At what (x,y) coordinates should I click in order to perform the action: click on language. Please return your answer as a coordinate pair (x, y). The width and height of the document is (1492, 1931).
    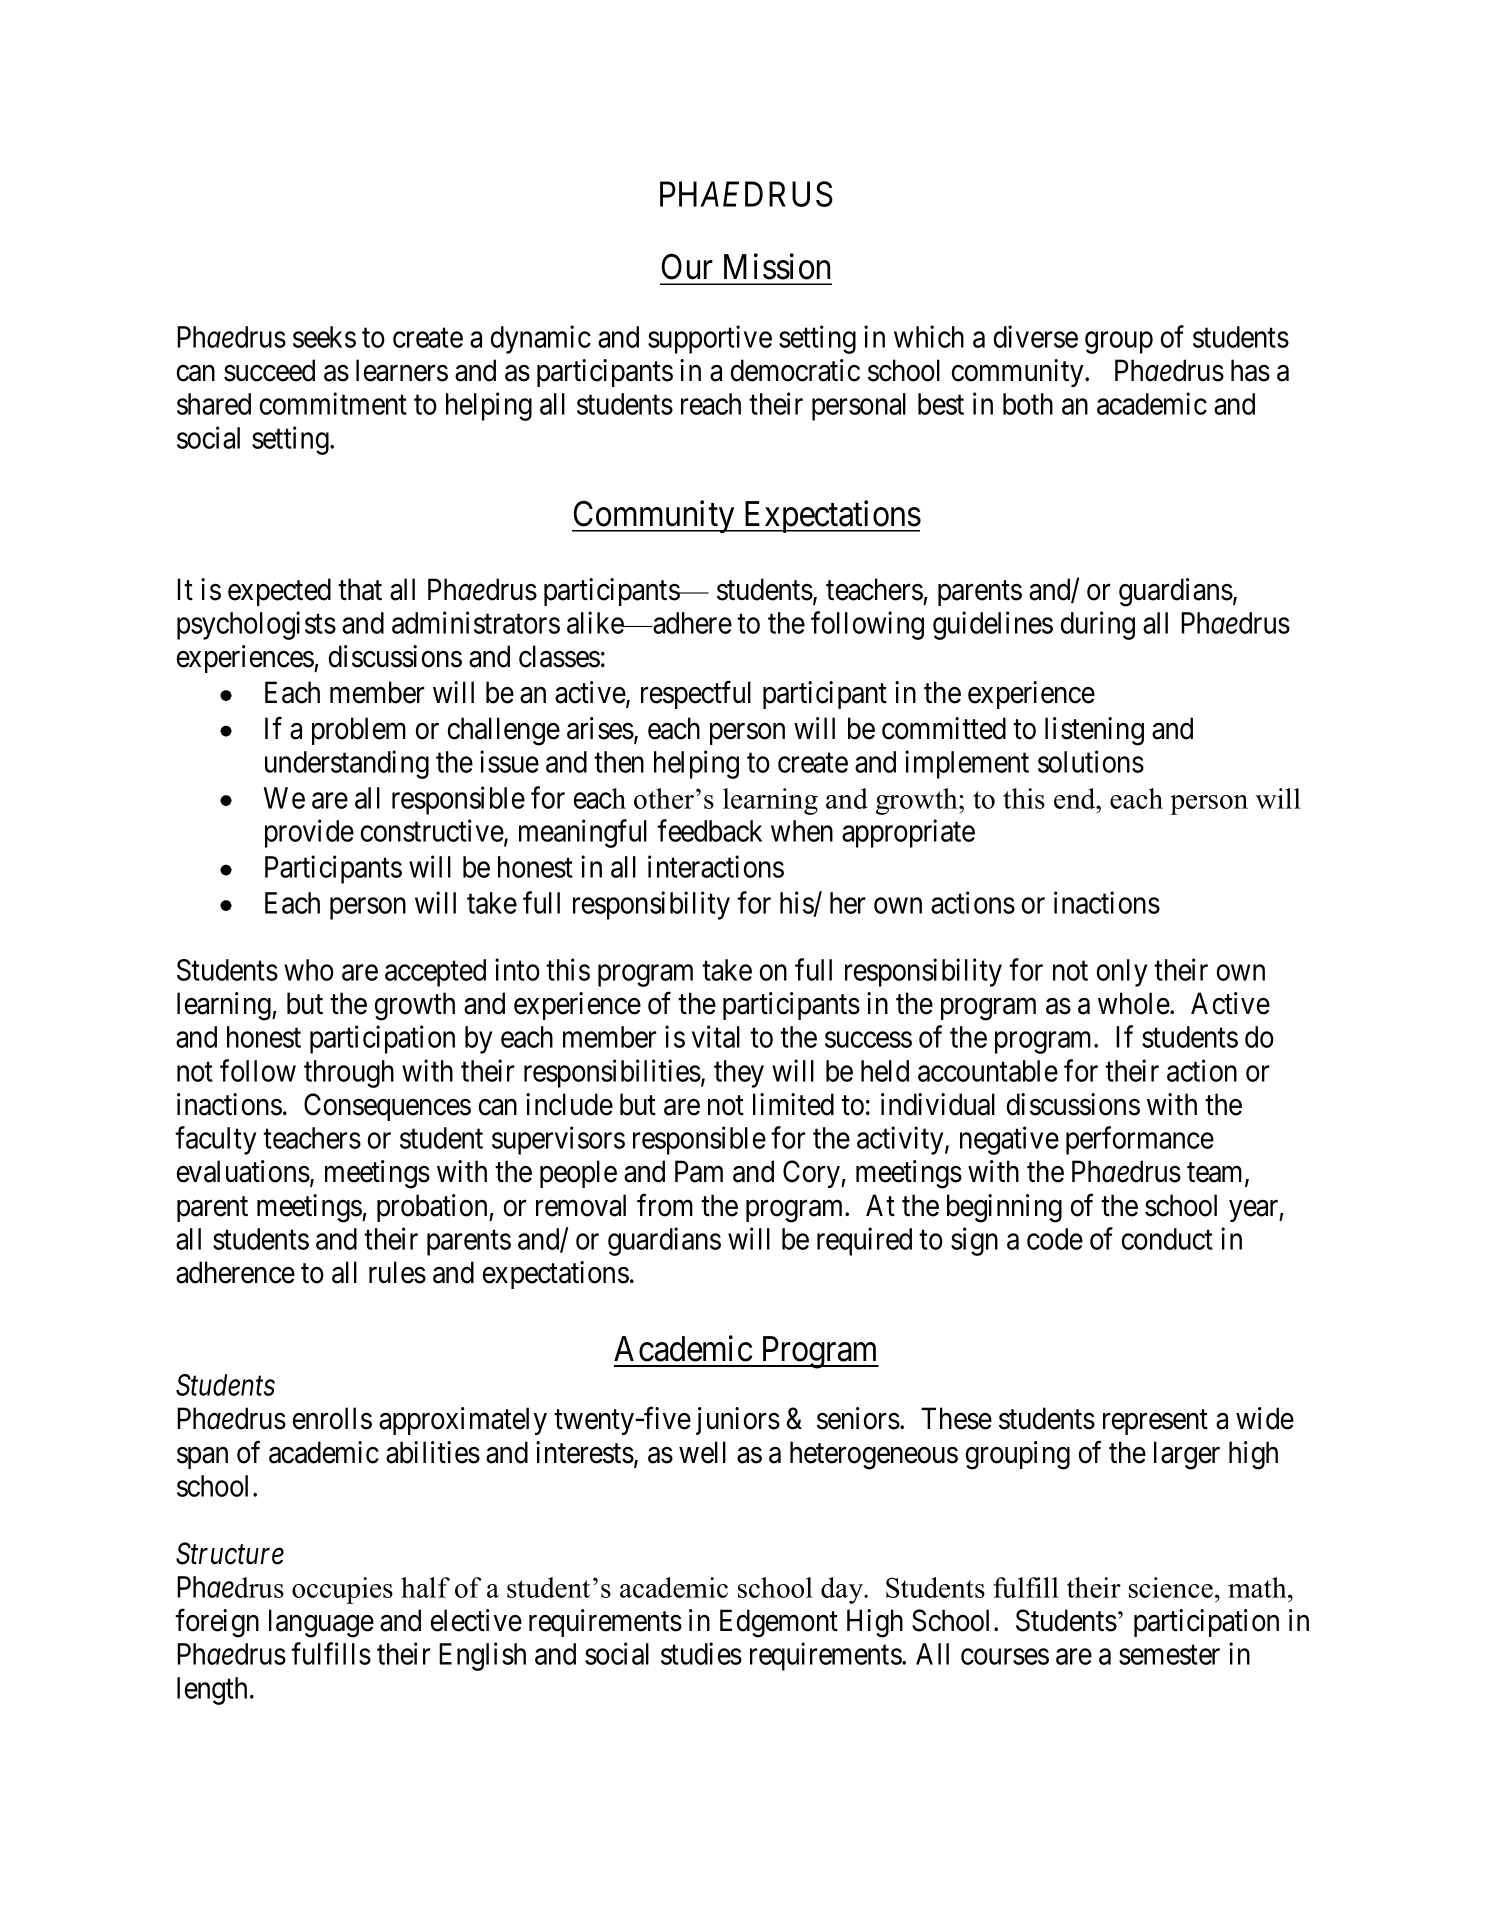
    Looking at the image, I should click on (321, 1623).
